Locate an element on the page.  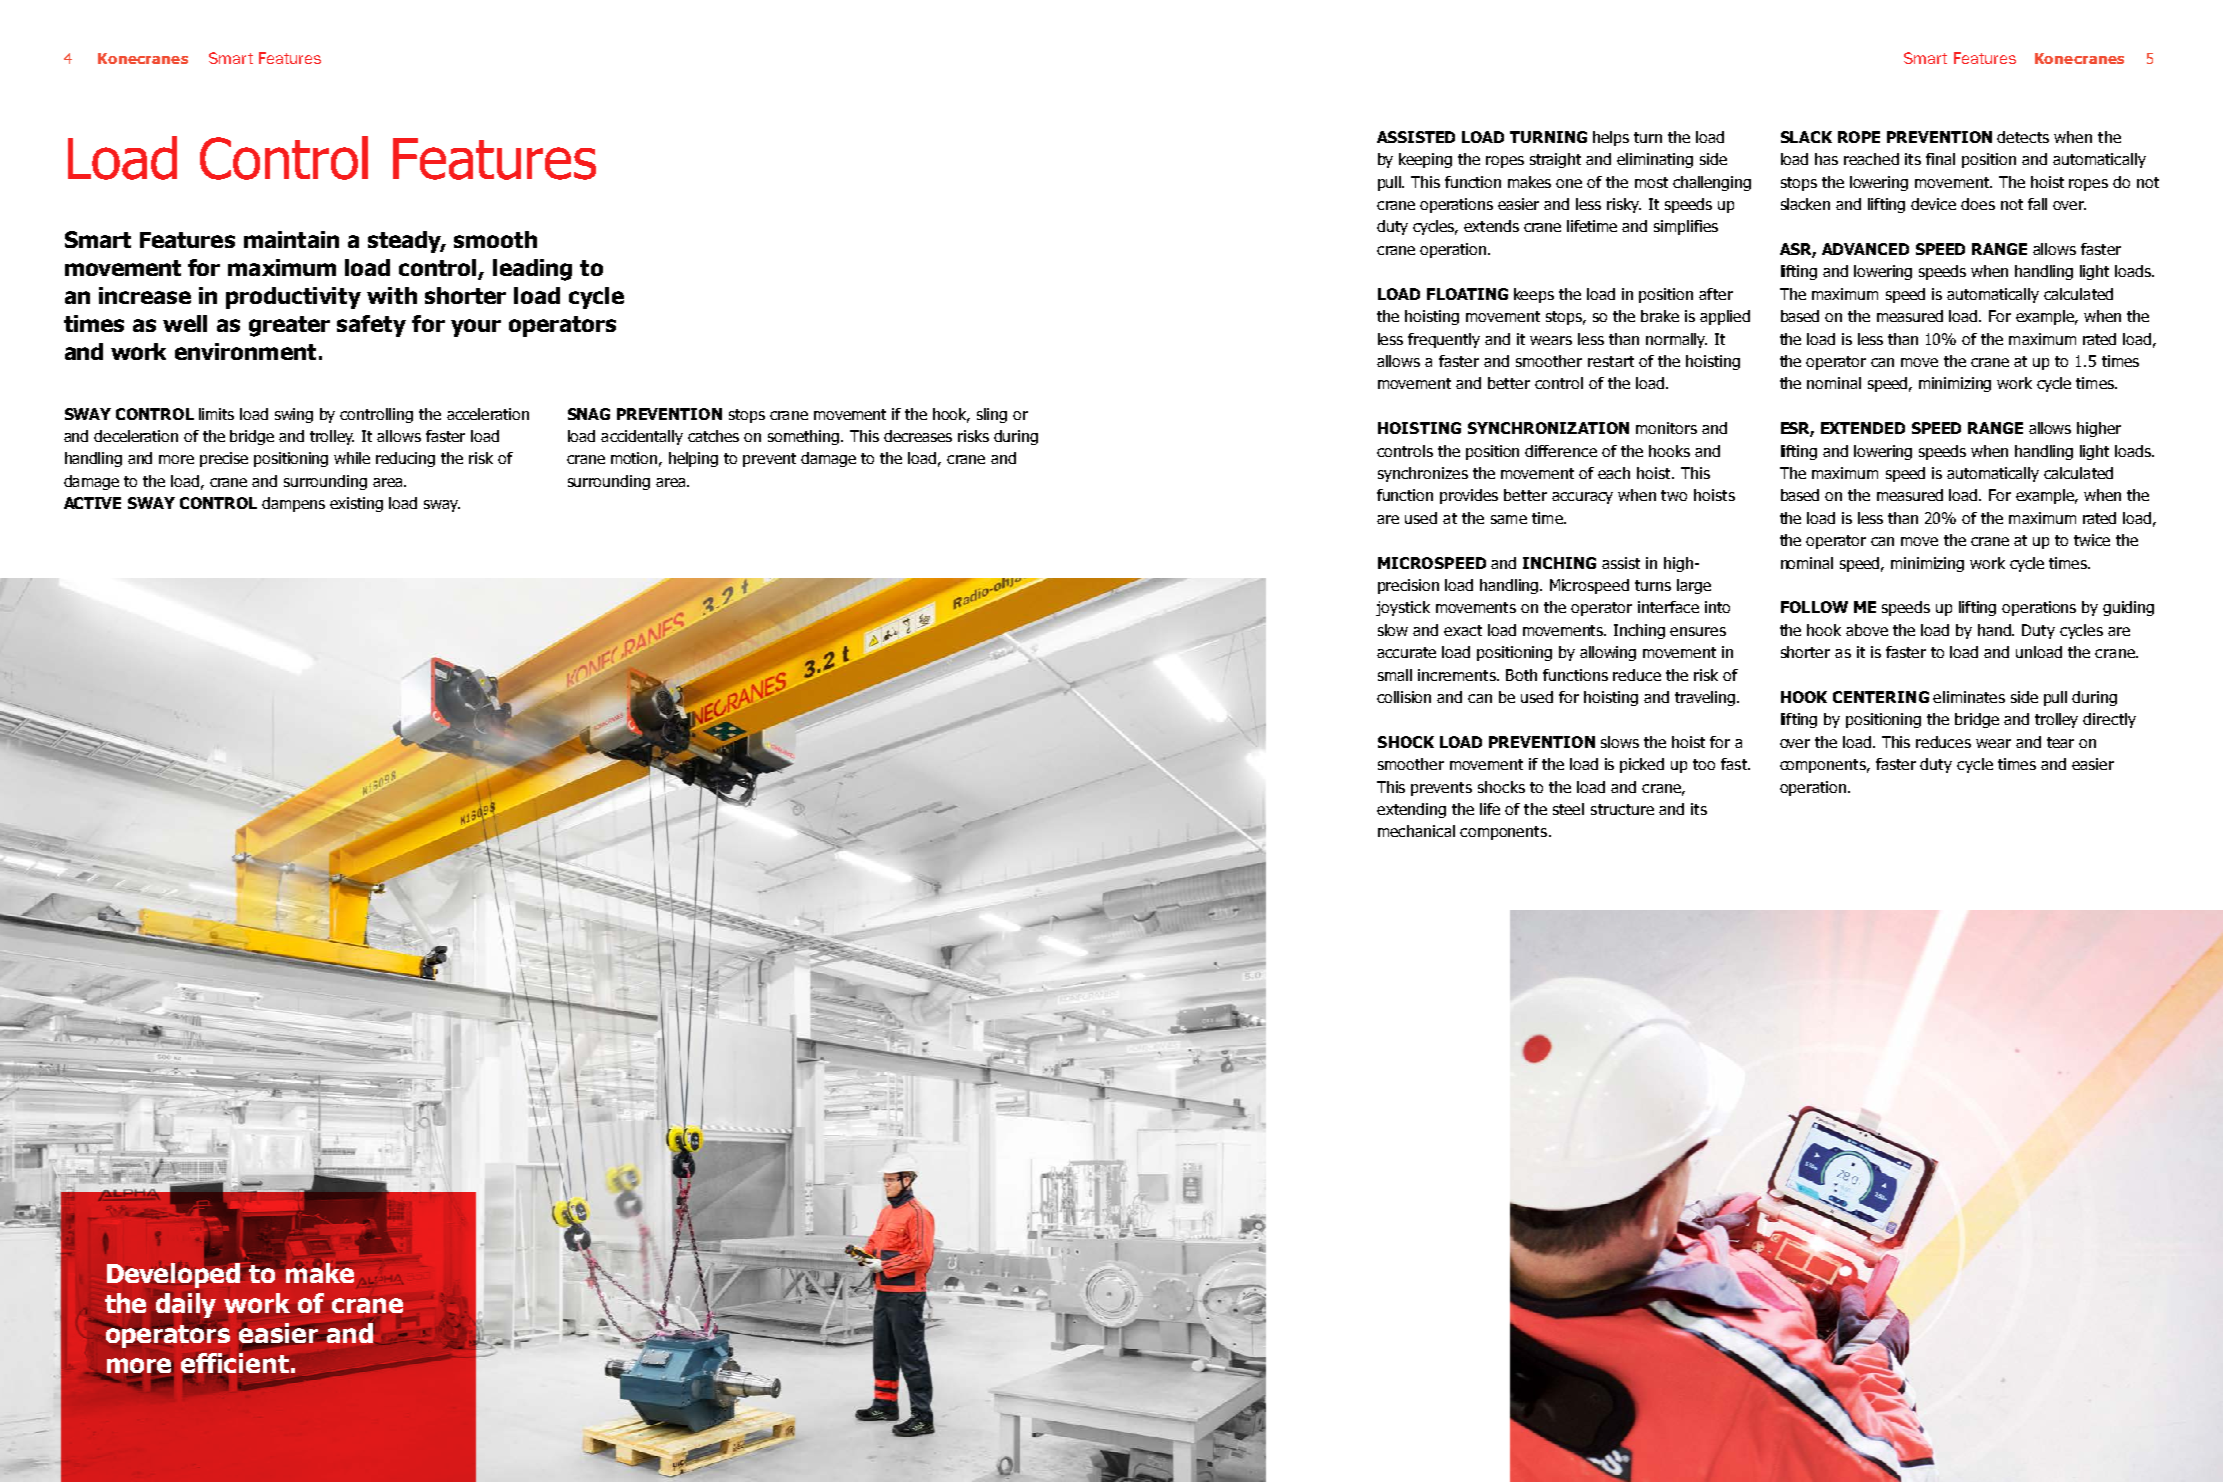
CENTERING is located at coordinates (1881, 697).
